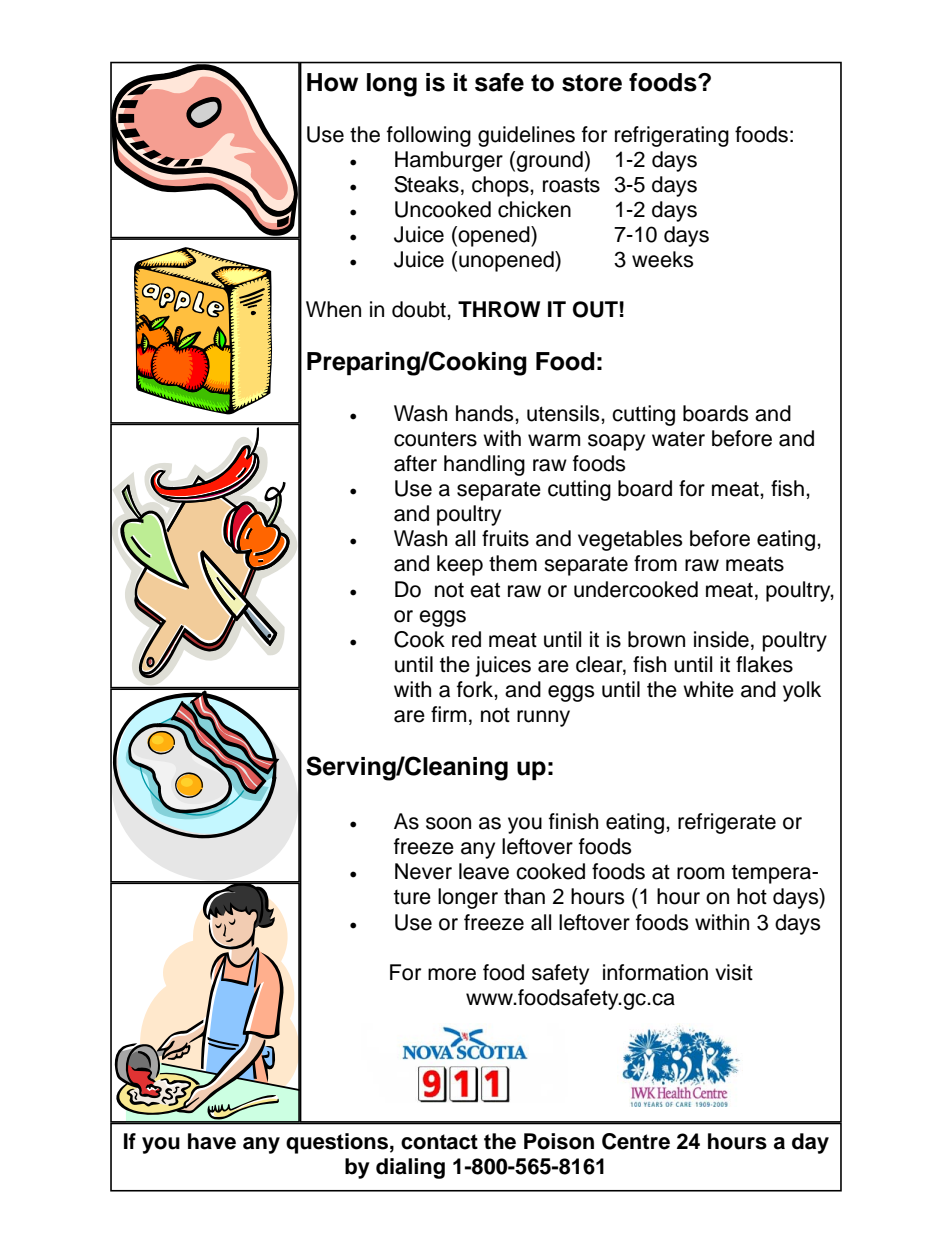  What do you see at coordinates (721, 639) in the screenshot?
I see `inside` at bounding box center [721, 639].
